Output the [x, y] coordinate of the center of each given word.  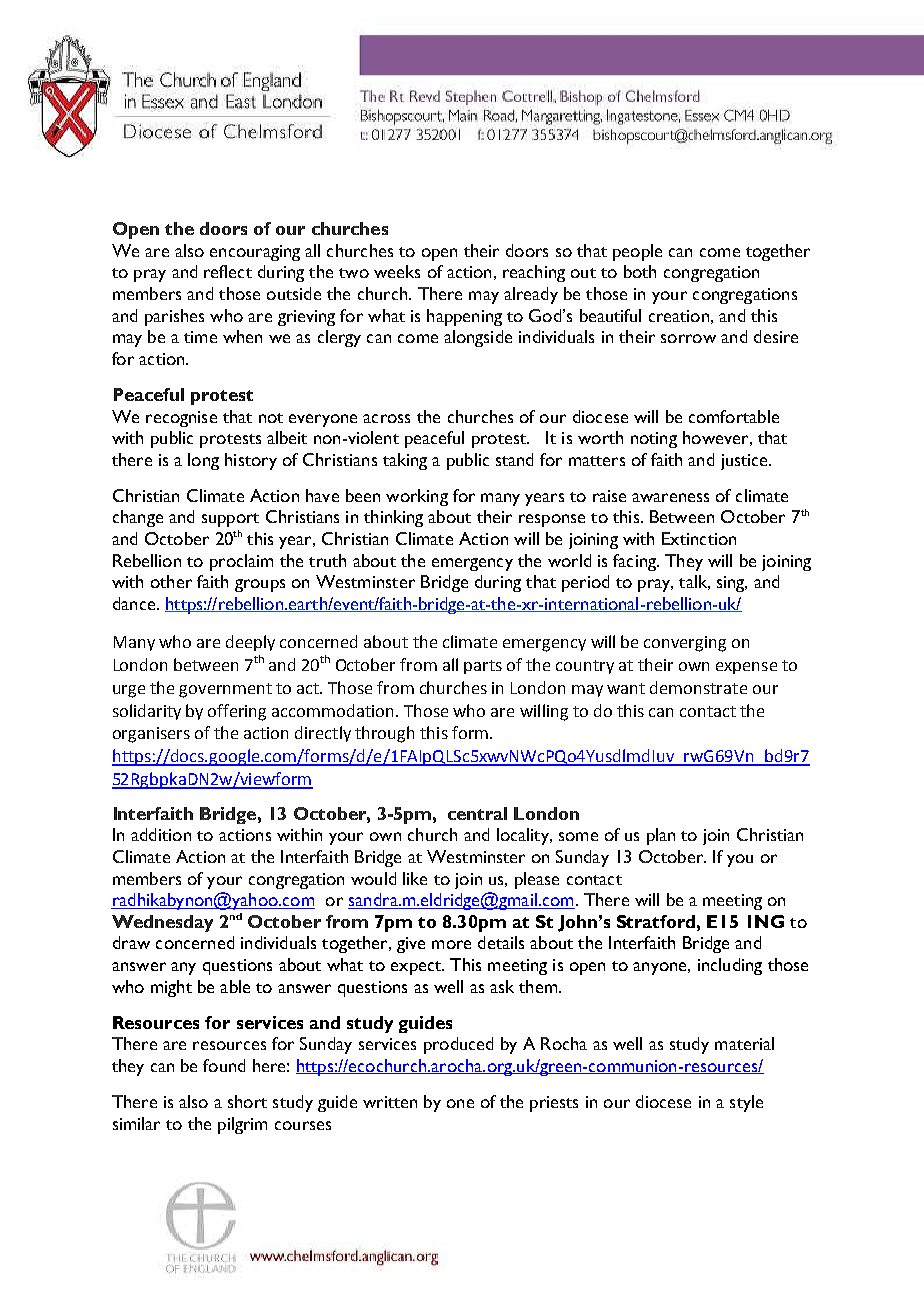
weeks [397, 271]
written [390, 1102]
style [746, 1103]
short [247, 1101]
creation [679, 316]
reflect [228, 271]
